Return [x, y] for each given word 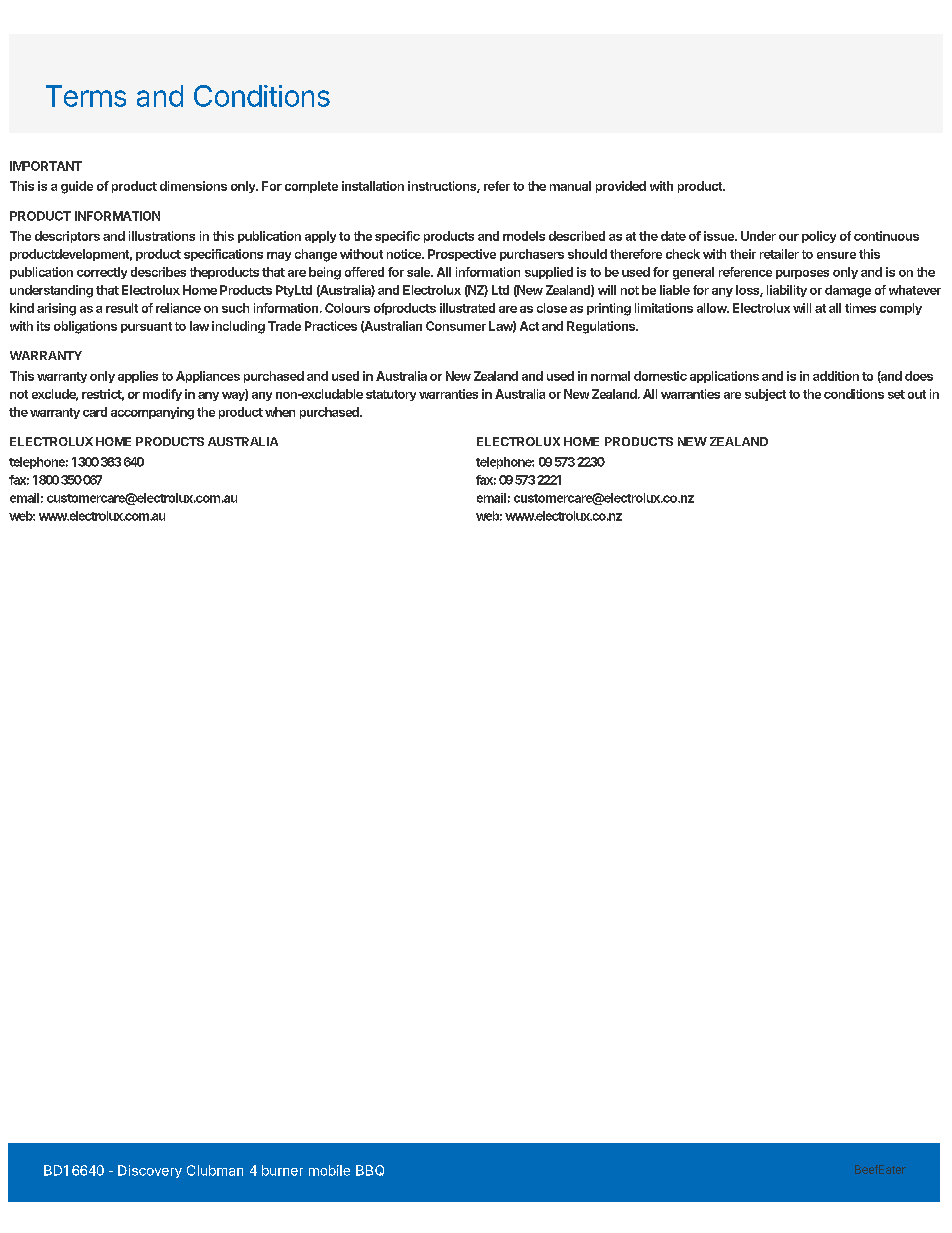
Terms [86, 96]
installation [373, 186]
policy [819, 237]
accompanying [152, 413]
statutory [391, 395]
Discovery [150, 1171]
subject [765, 395]
